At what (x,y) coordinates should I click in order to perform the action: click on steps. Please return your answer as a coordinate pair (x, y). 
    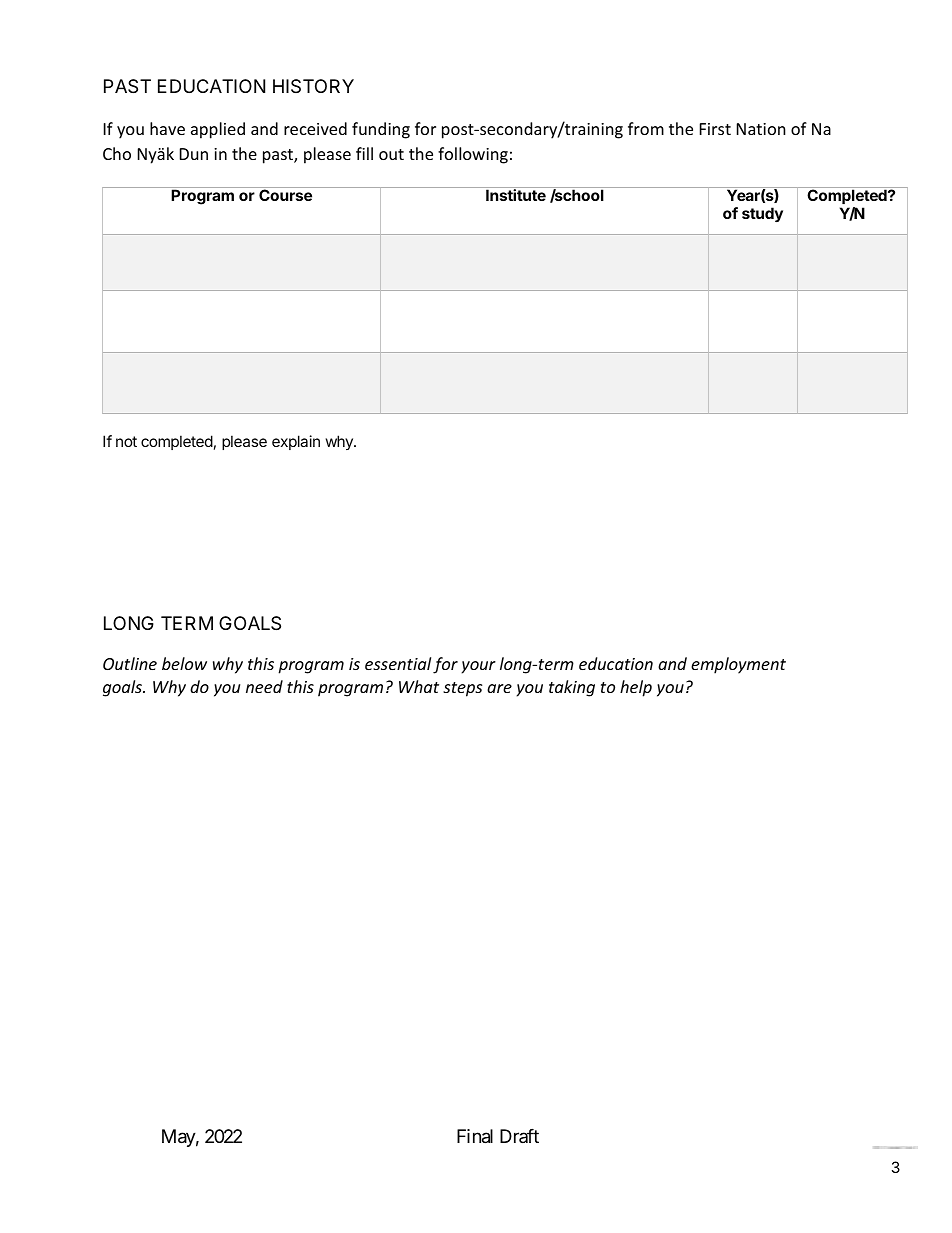
    Looking at the image, I should click on (462, 689).
